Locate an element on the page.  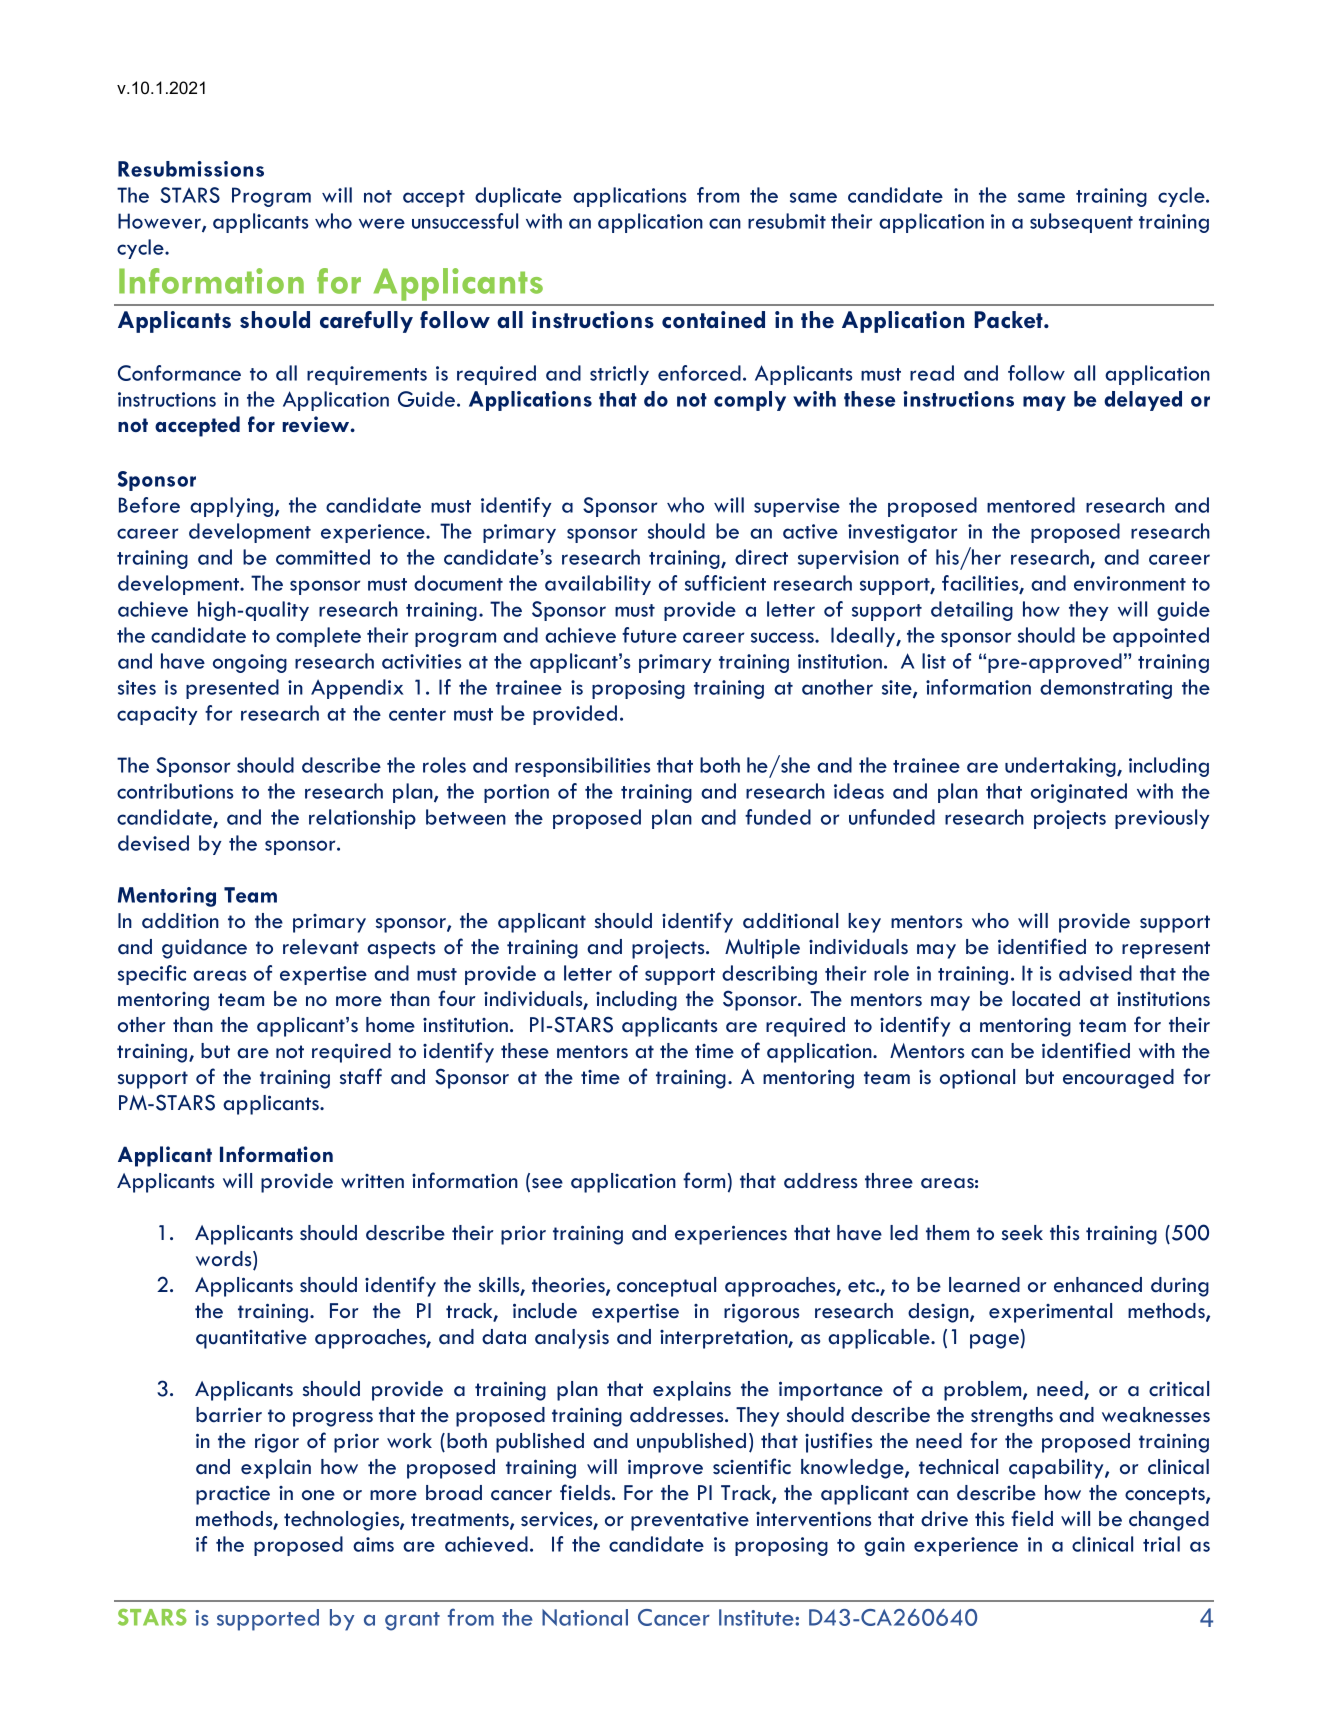
were is located at coordinates (382, 223).
